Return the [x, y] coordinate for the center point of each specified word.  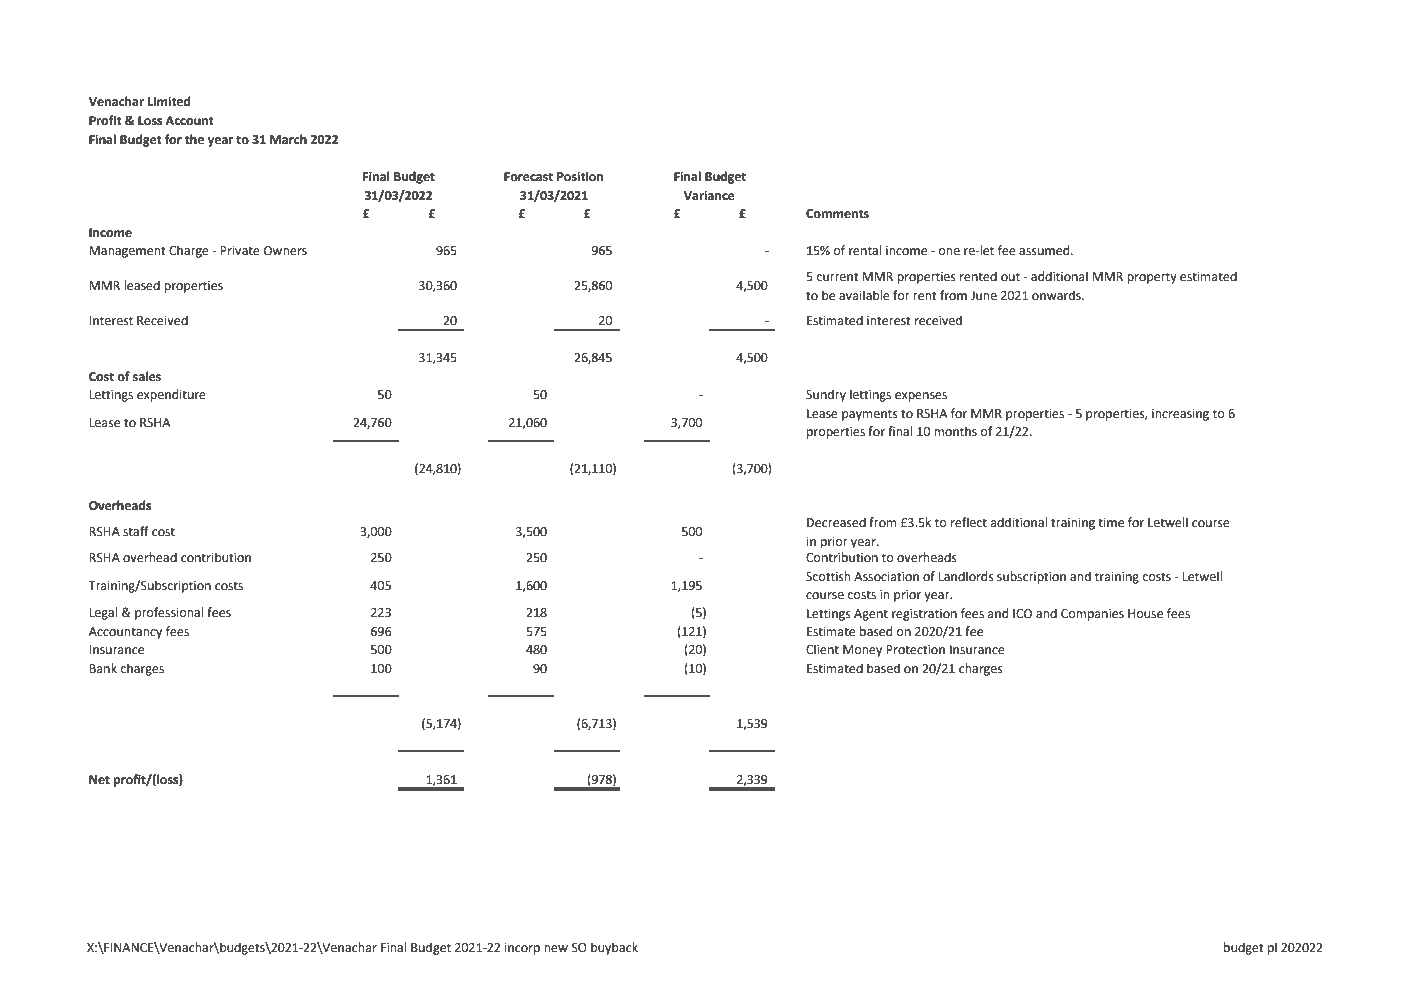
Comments [837, 214]
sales [147, 376]
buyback [614, 948]
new [556, 949]
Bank [103, 668]
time [1111, 523]
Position [580, 176]
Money [862, 651]
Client [822, 649]
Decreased [836, 522]
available [864, 295]
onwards [1057, 295]
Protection [915, 650]
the [194, 139]
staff [136, 531]
